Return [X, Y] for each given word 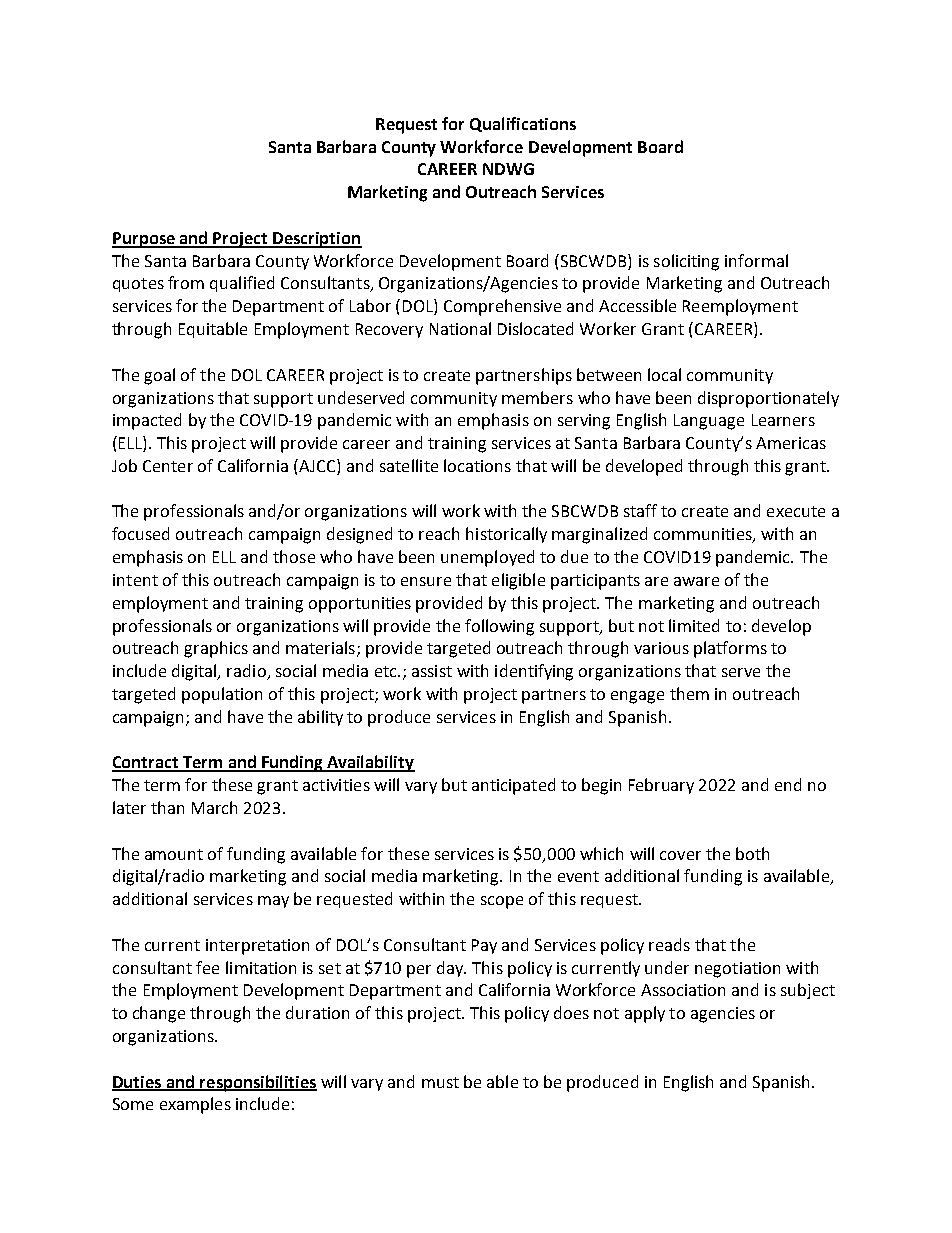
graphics [216, 649]
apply [645, 1014]
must [440, 1082]
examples [195, 1105]
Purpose [144, 240]
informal [756, 260]
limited [694, 625]
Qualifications [523, 124]
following [499, 627]
